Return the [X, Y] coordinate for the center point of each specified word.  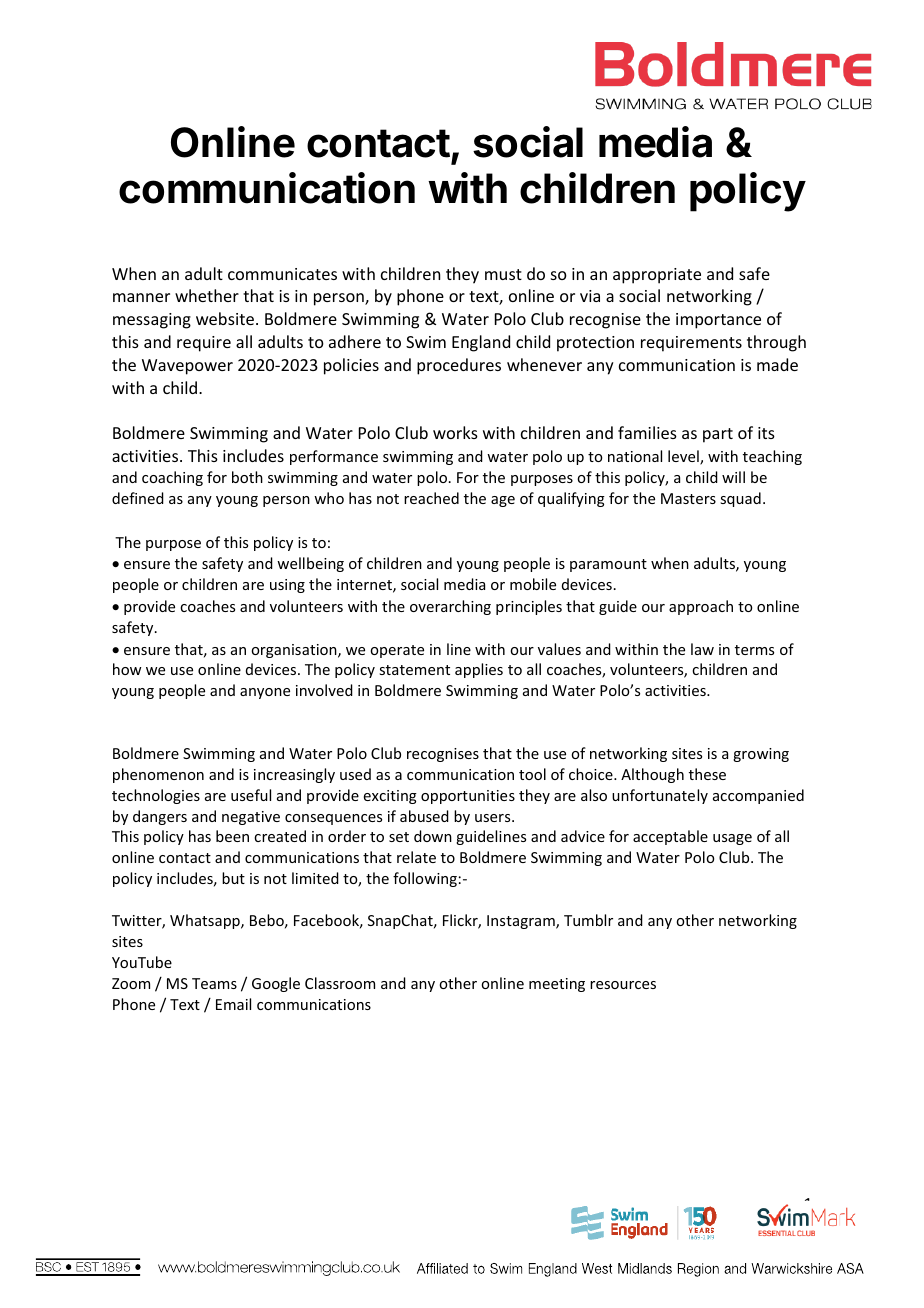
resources [623, 985]
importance [718, 321]
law [702, 649]
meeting [557, 985]
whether [207, 295]
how [127, 669]
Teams [214, 983]
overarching [450, 607]
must [503, 274]
